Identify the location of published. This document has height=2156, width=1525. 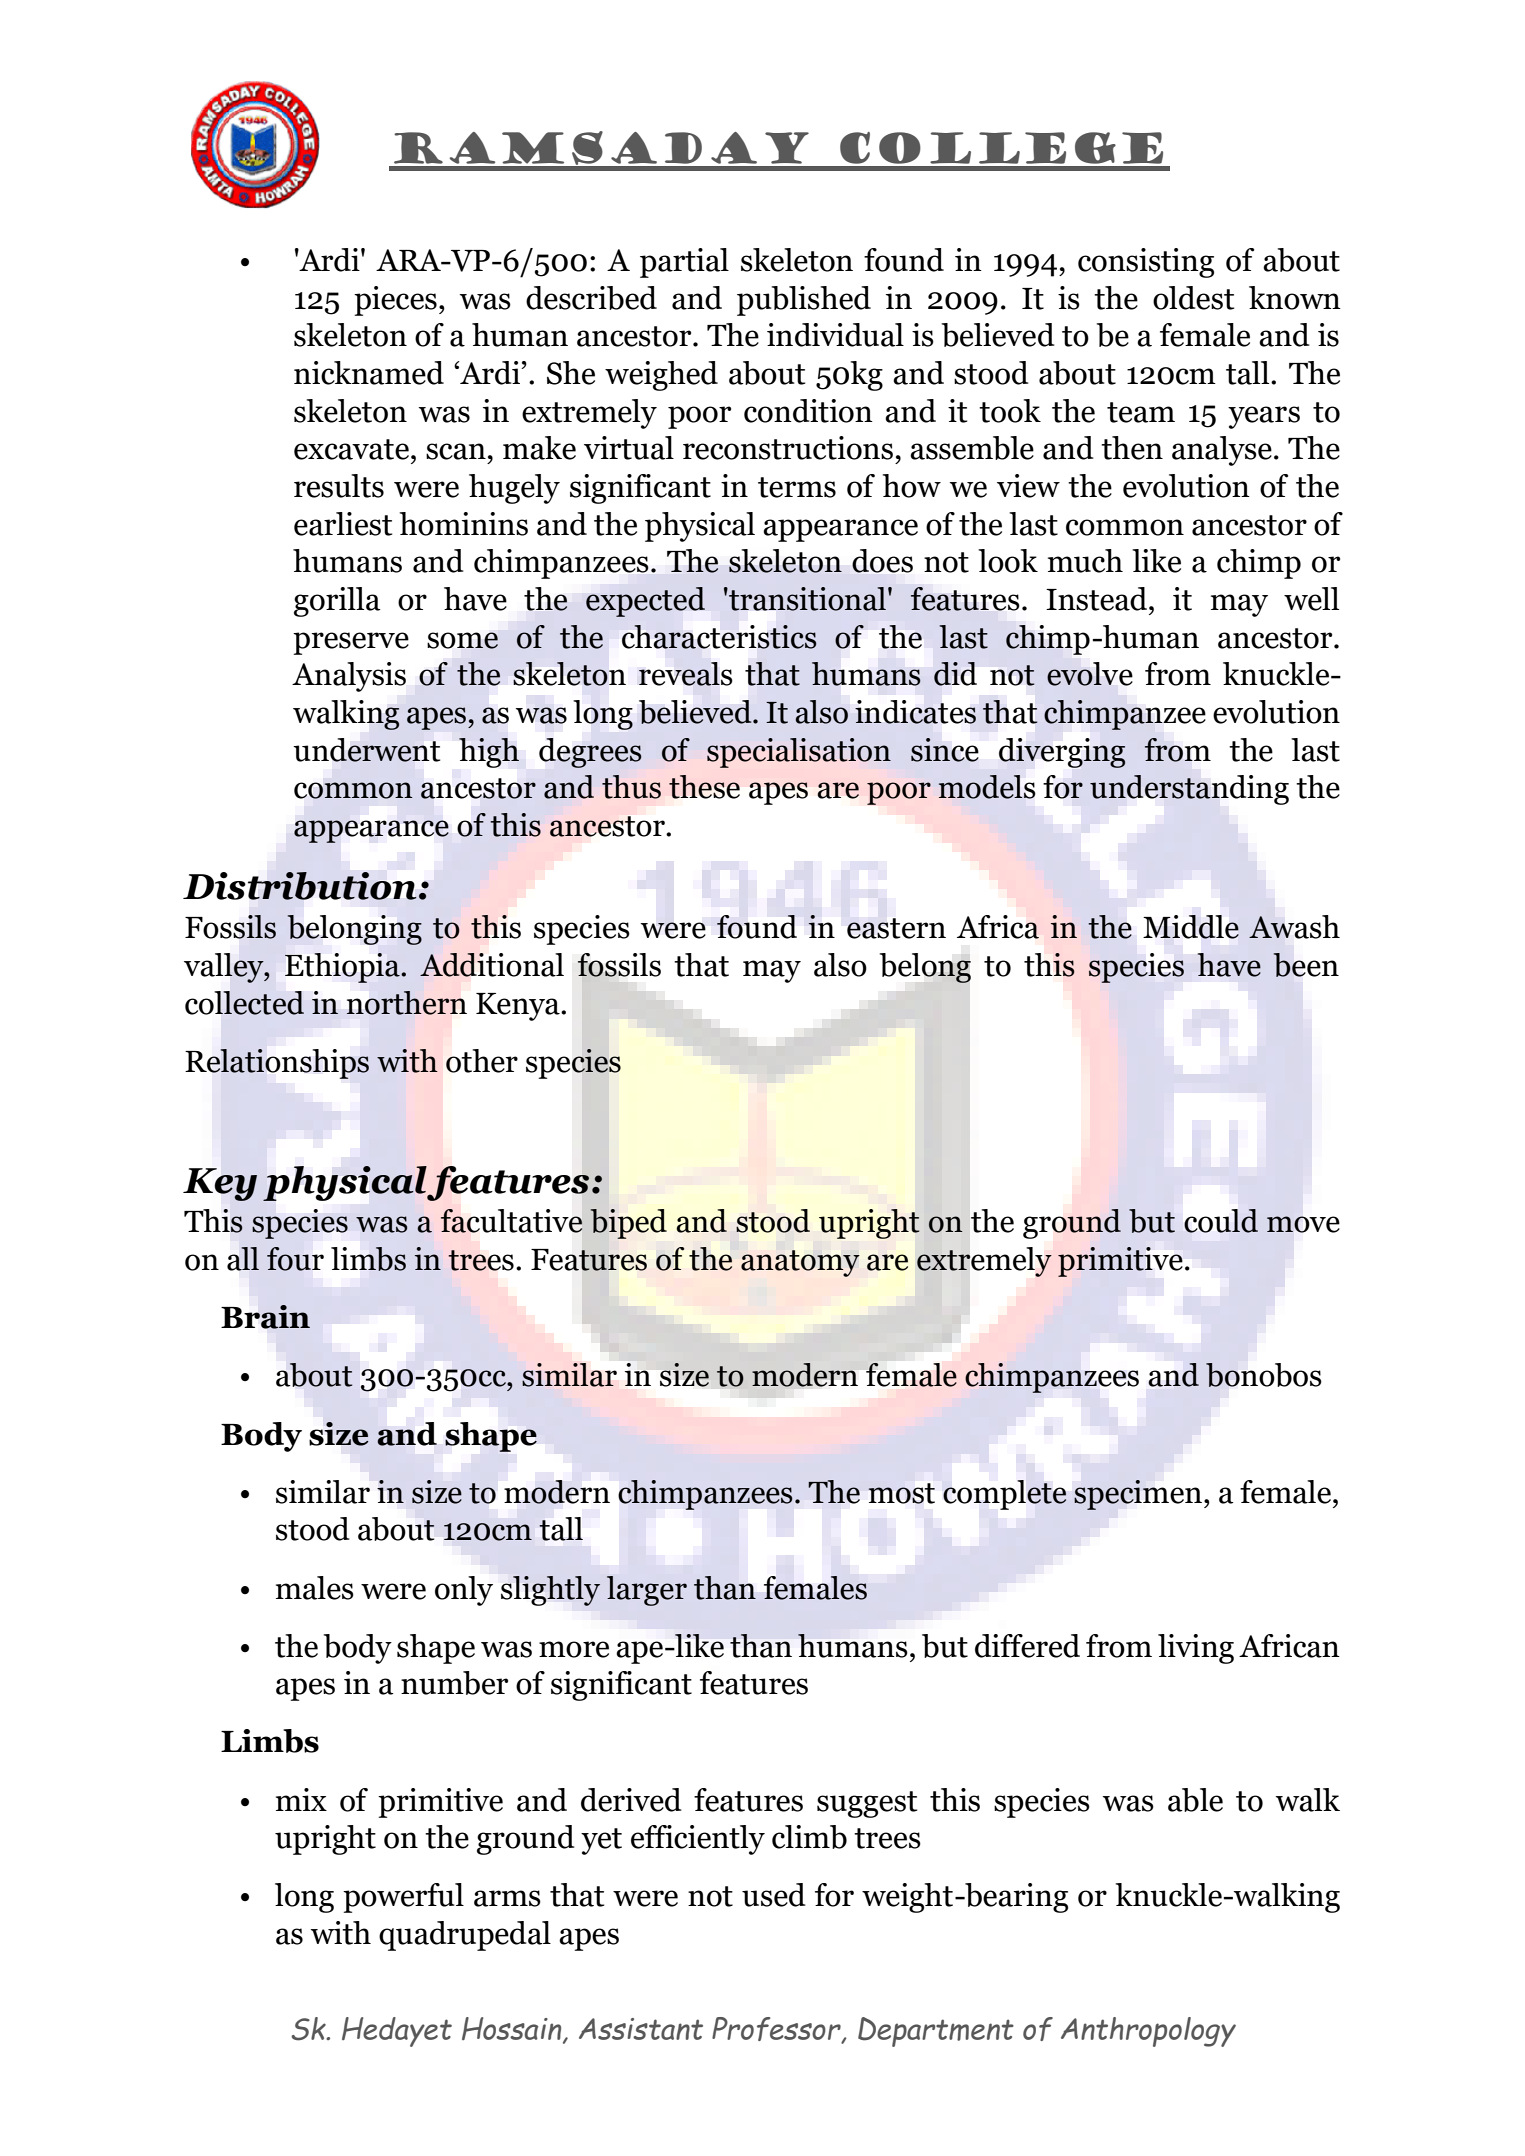
(804, 301).
